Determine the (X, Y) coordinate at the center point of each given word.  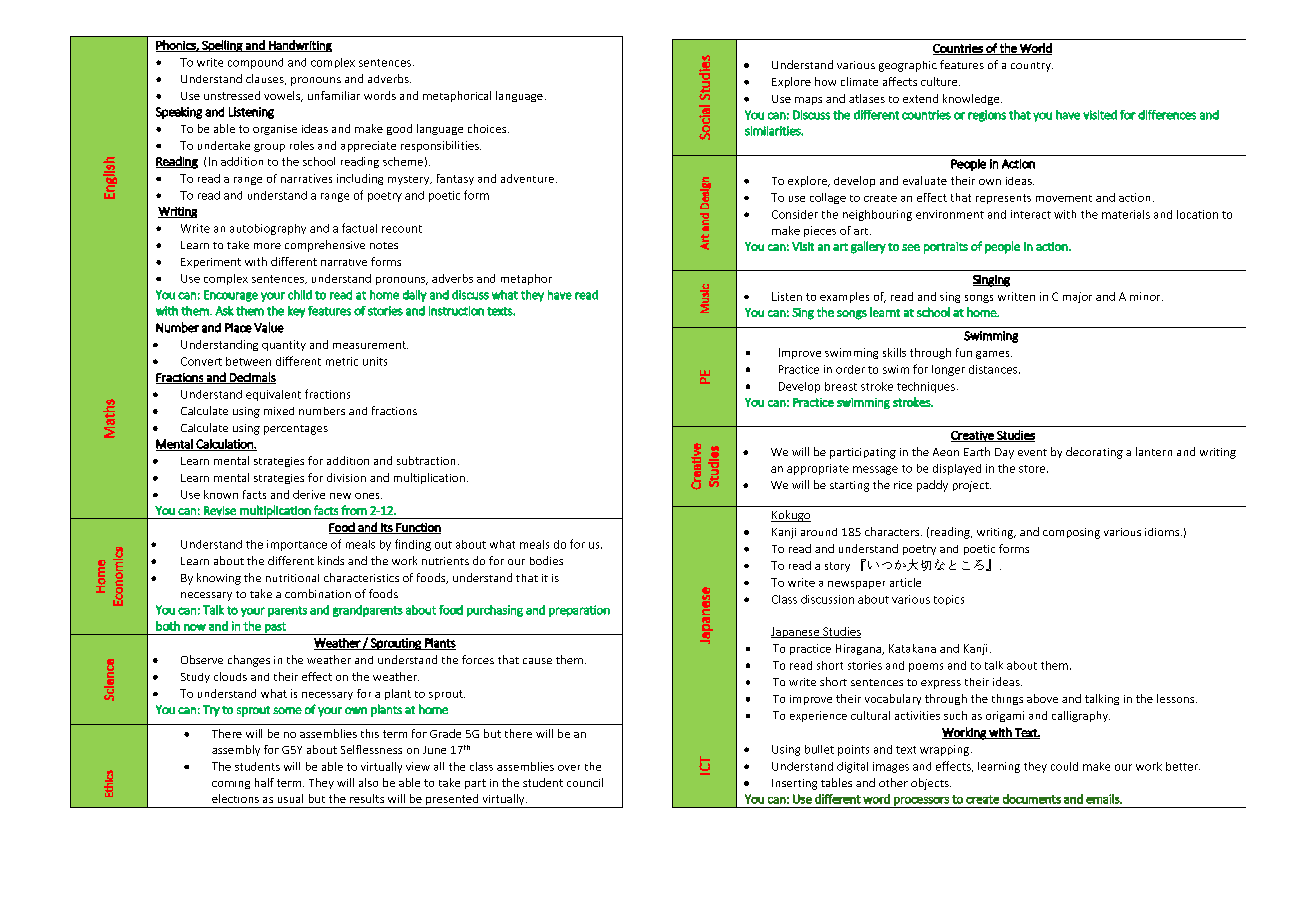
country (1032, 67)
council (585, 782)
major (1077, 297)
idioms (1163, 532)
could (1064, 766)
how (825, 81)
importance (297, 545)
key (296, 312)
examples (844, 297)
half (264, 782)
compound (255, 63)
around (819, 532)
